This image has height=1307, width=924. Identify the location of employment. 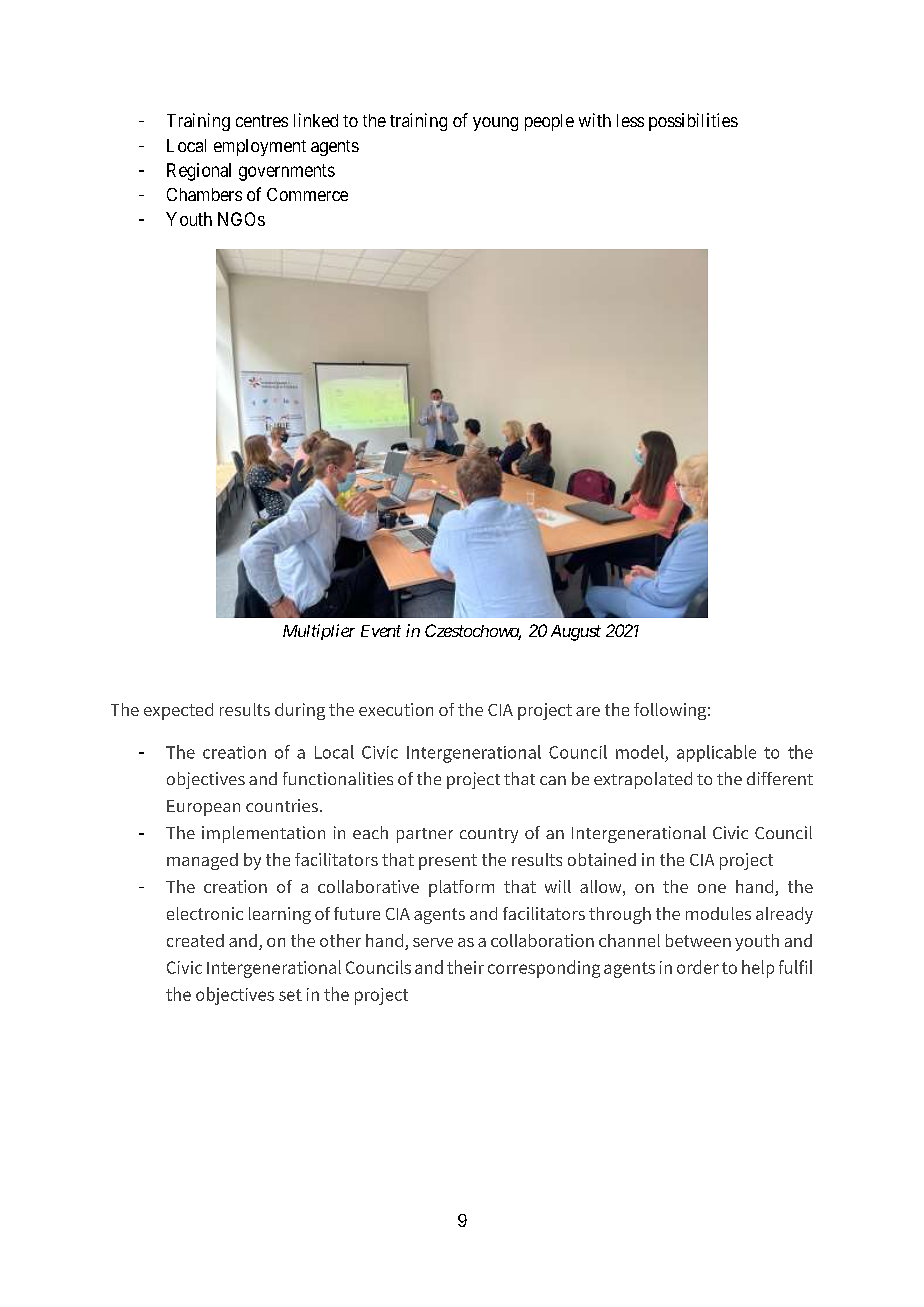
(260, 147).
